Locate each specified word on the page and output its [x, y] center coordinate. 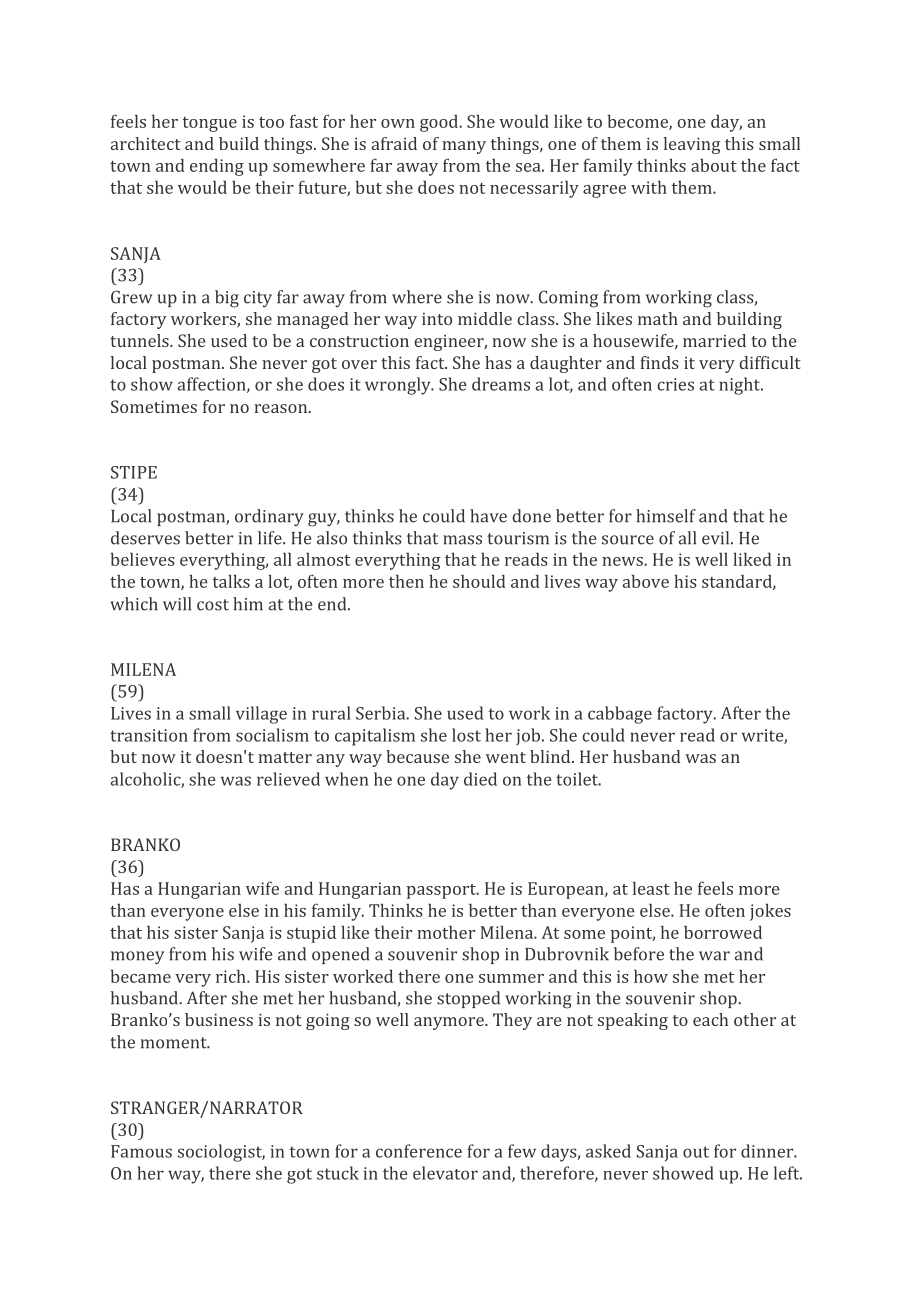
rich [232, 976]
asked [608, 1151]
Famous [141, 1151]
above [646, 581]
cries [675, 384]
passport [442, 891]
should [479, 581]
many [464, 147]
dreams [501, 384]
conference [419, 1151]
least [651, 888]
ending [217, 167]
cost [213, 605]
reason [282, 408]
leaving [692, 145]
